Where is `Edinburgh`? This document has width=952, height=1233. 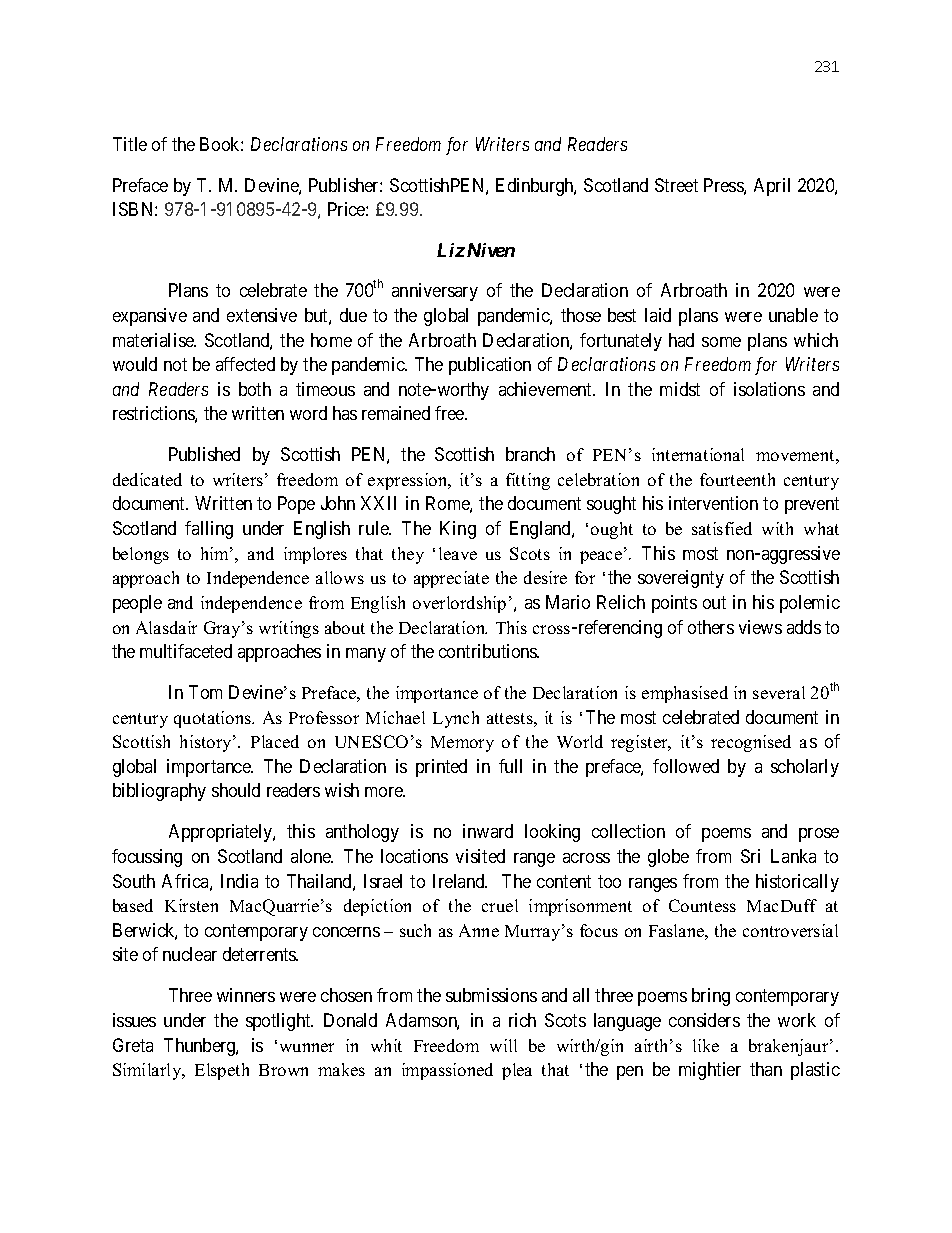
Edinburgh is located at coordinates (536, 187).
